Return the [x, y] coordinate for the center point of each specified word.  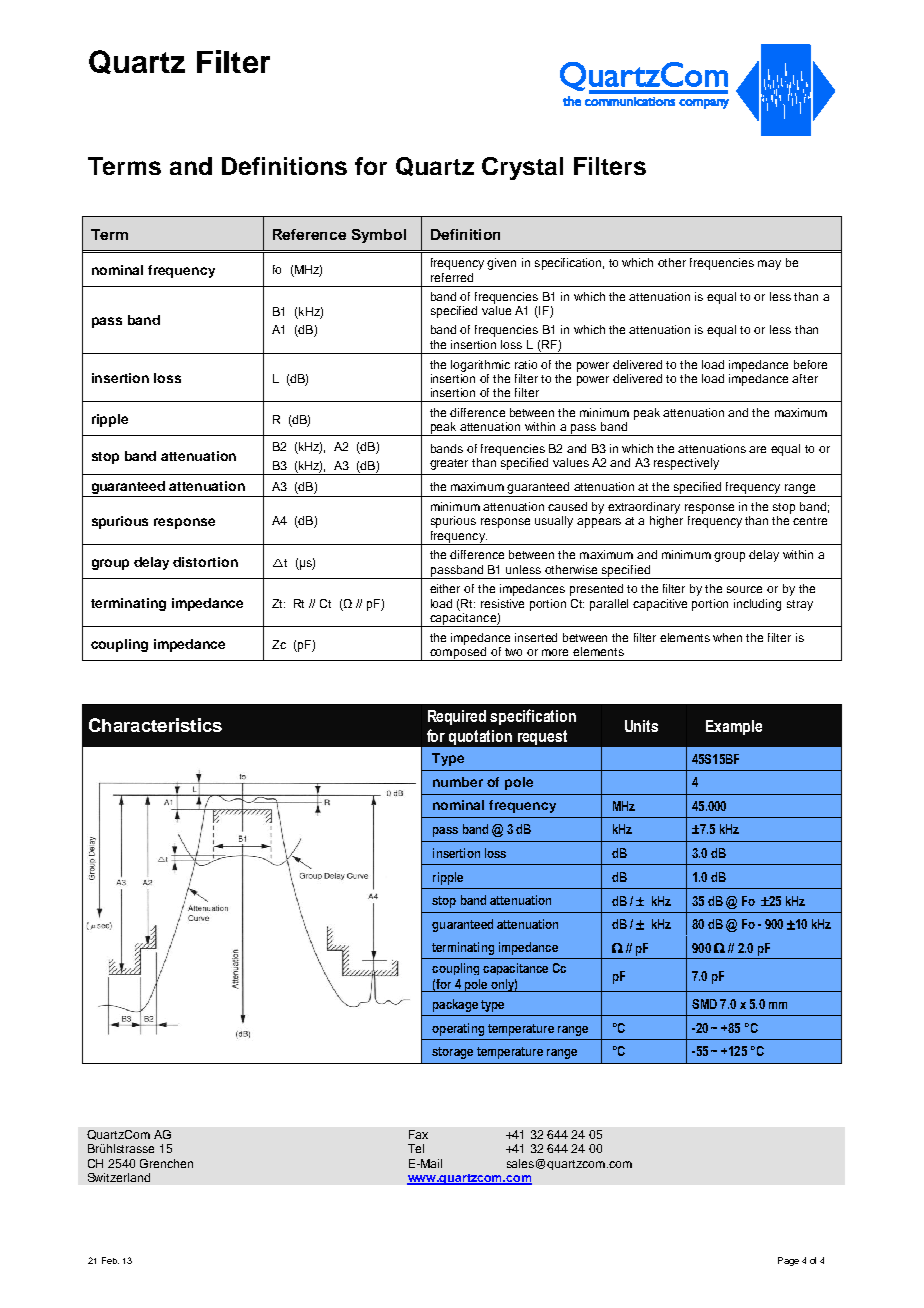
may [769, 265]
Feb [110, 1260]
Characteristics [155, 725]
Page [788, 1261]
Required [457, 717]
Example [734, 727]
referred [452, 277]
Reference [309, 234]
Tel [416, 1148]
